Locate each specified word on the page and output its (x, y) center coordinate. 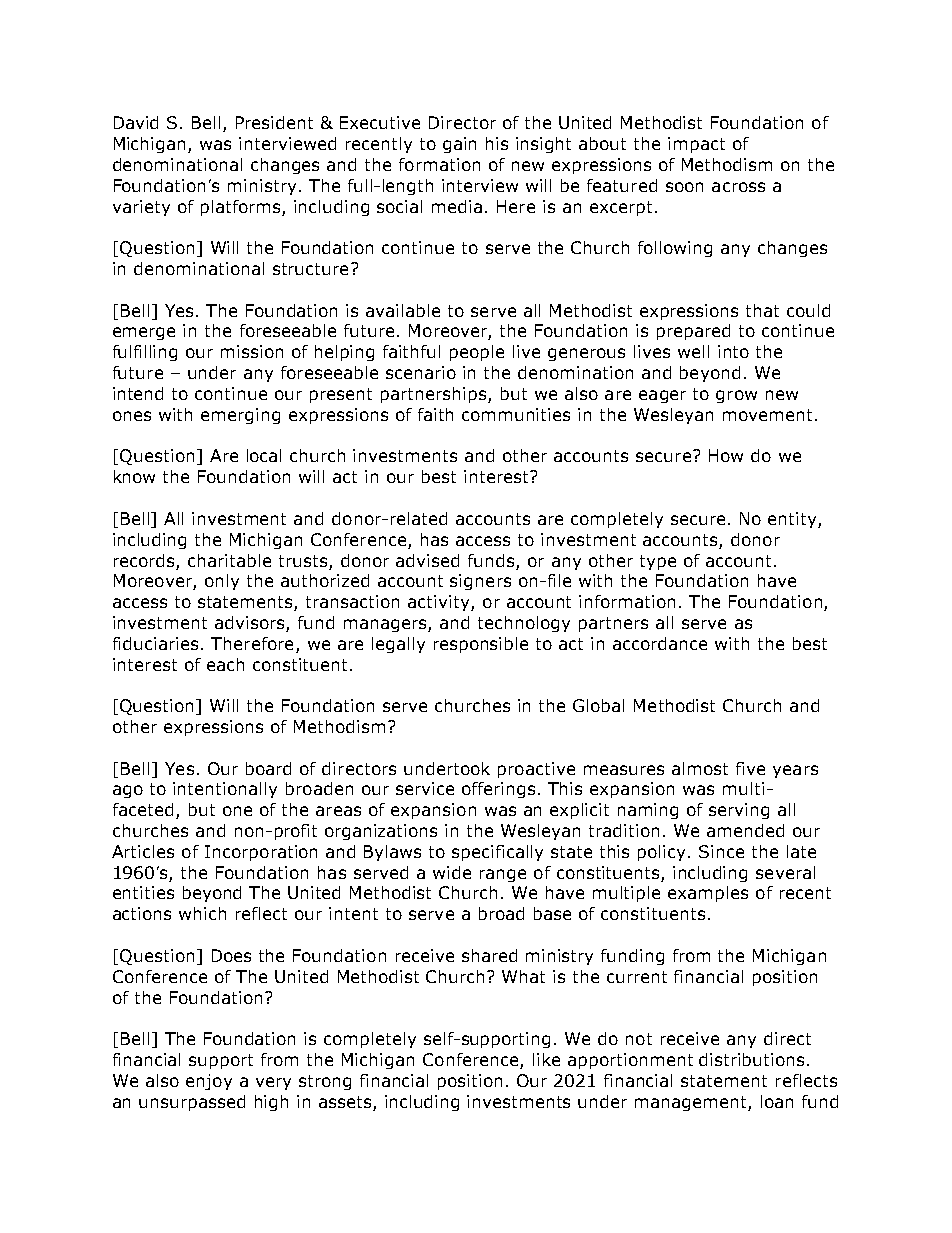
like (546, 1059)
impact (696, 145)
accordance (660, 643)
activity (440, 603)
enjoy (209, 1082)
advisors (251, 624)
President (274, 122)
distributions (751, 1059)
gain (459, 145)
